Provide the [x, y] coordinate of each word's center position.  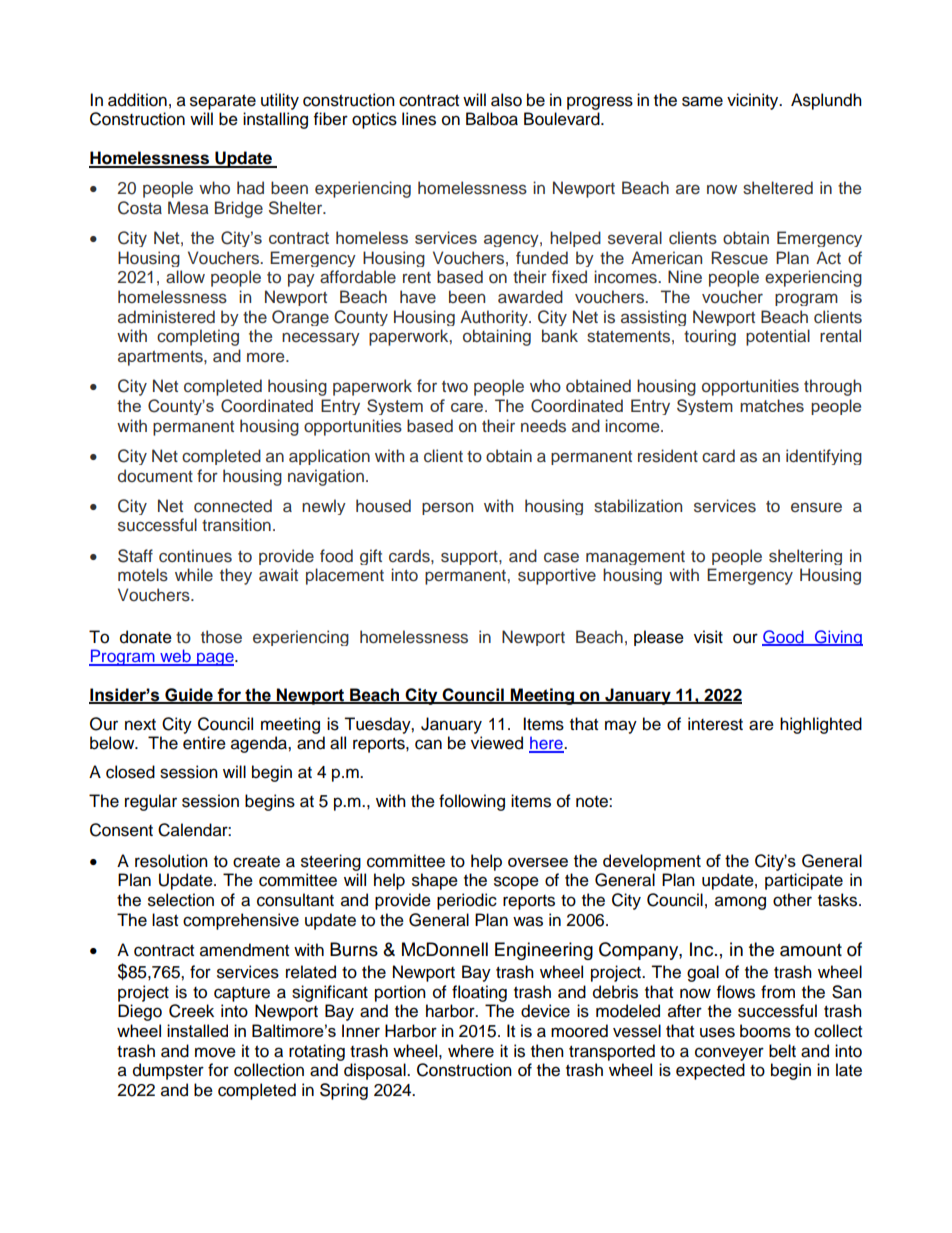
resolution [171, 861]
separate [223, 102]
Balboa [492, 119]
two [455, 387]
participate [804, 881]
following [472, 802]
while [194, 575]
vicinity [754, 101]
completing [198, 337]
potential [778, 337]
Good [784, 637]
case [561, 557]
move [215, 1052]
